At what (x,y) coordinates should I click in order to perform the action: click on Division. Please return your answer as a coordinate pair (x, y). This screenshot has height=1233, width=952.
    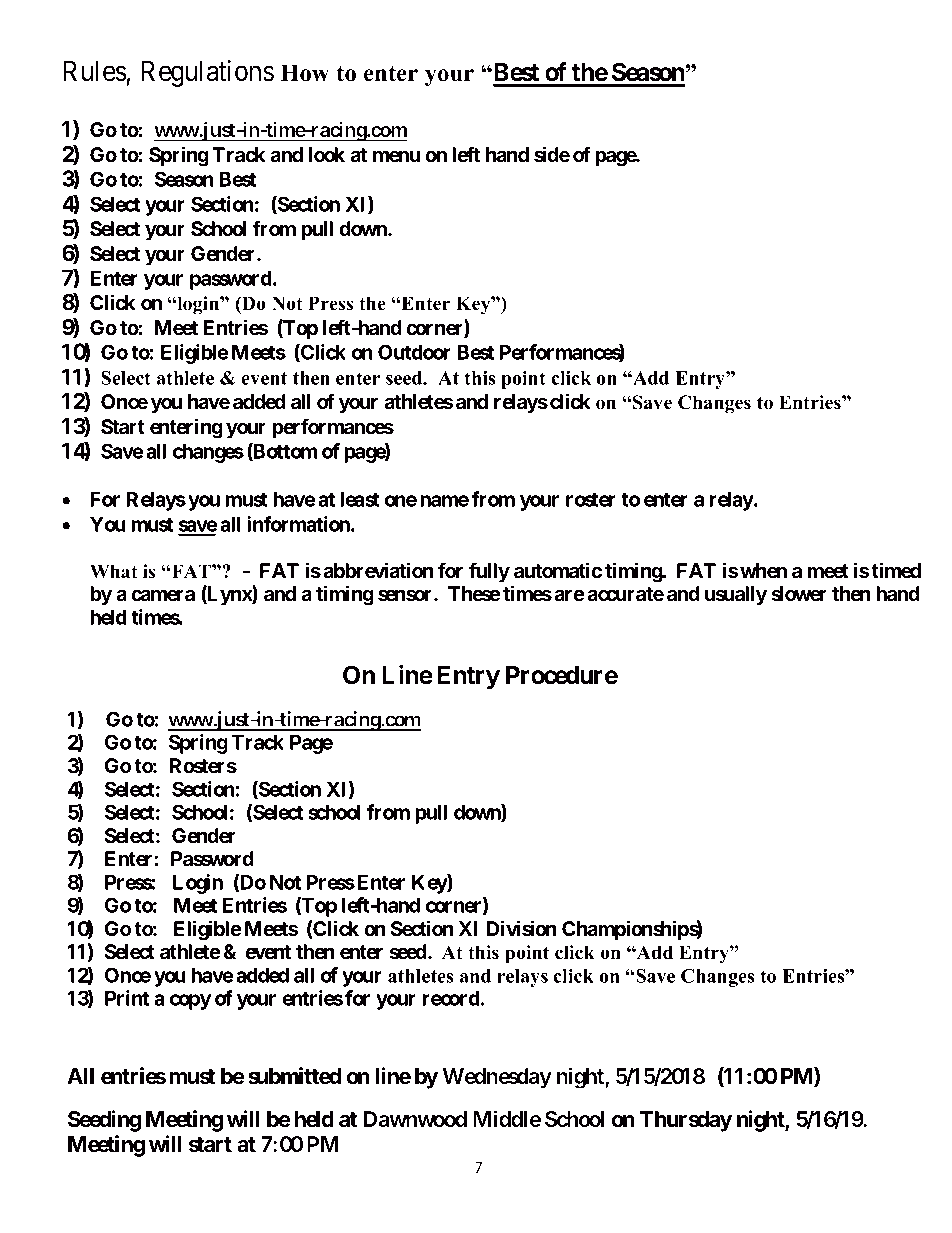
    Looking at the image, I should click on (522, 928).
